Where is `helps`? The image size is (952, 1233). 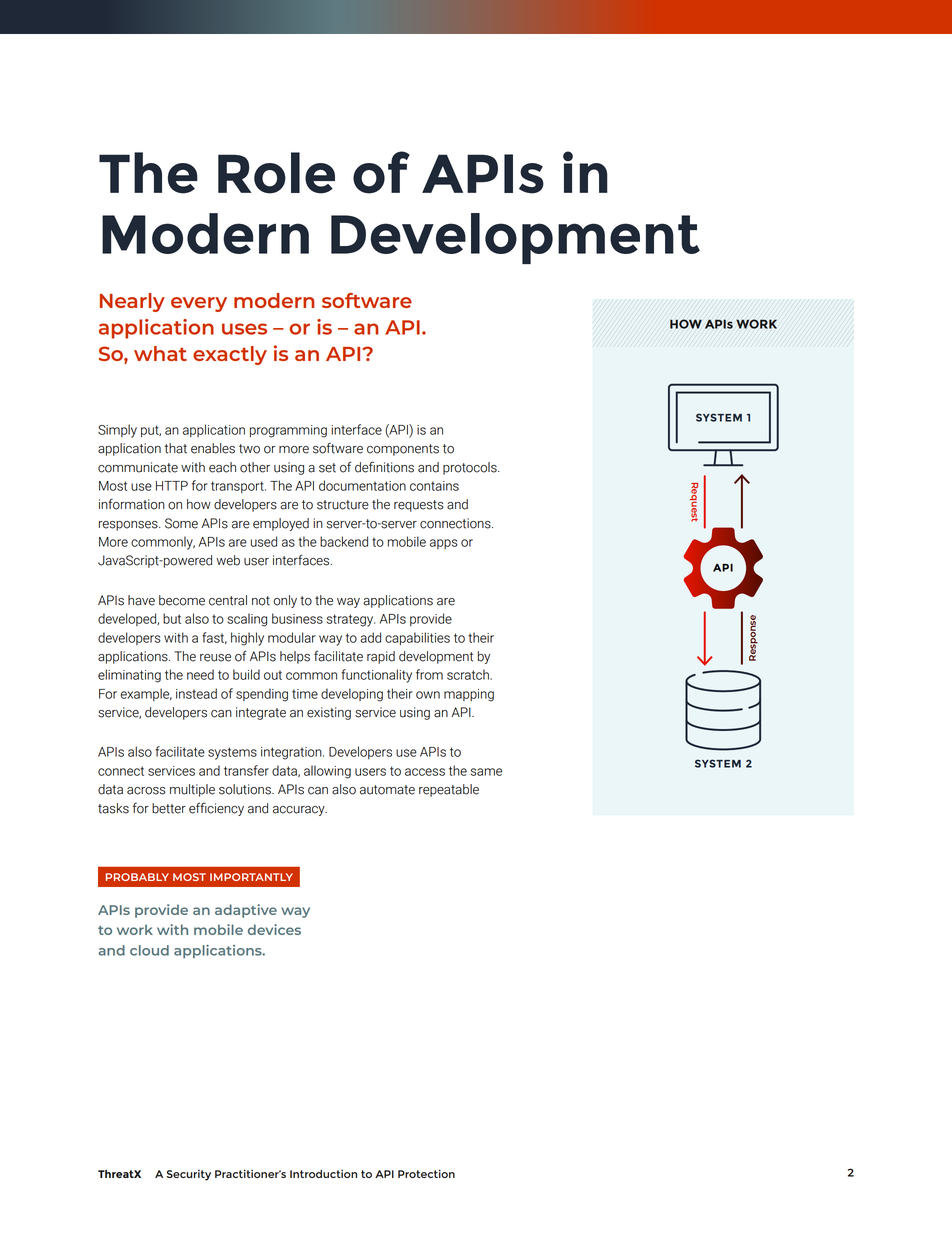 helps is located at coordinates (295, 657).
